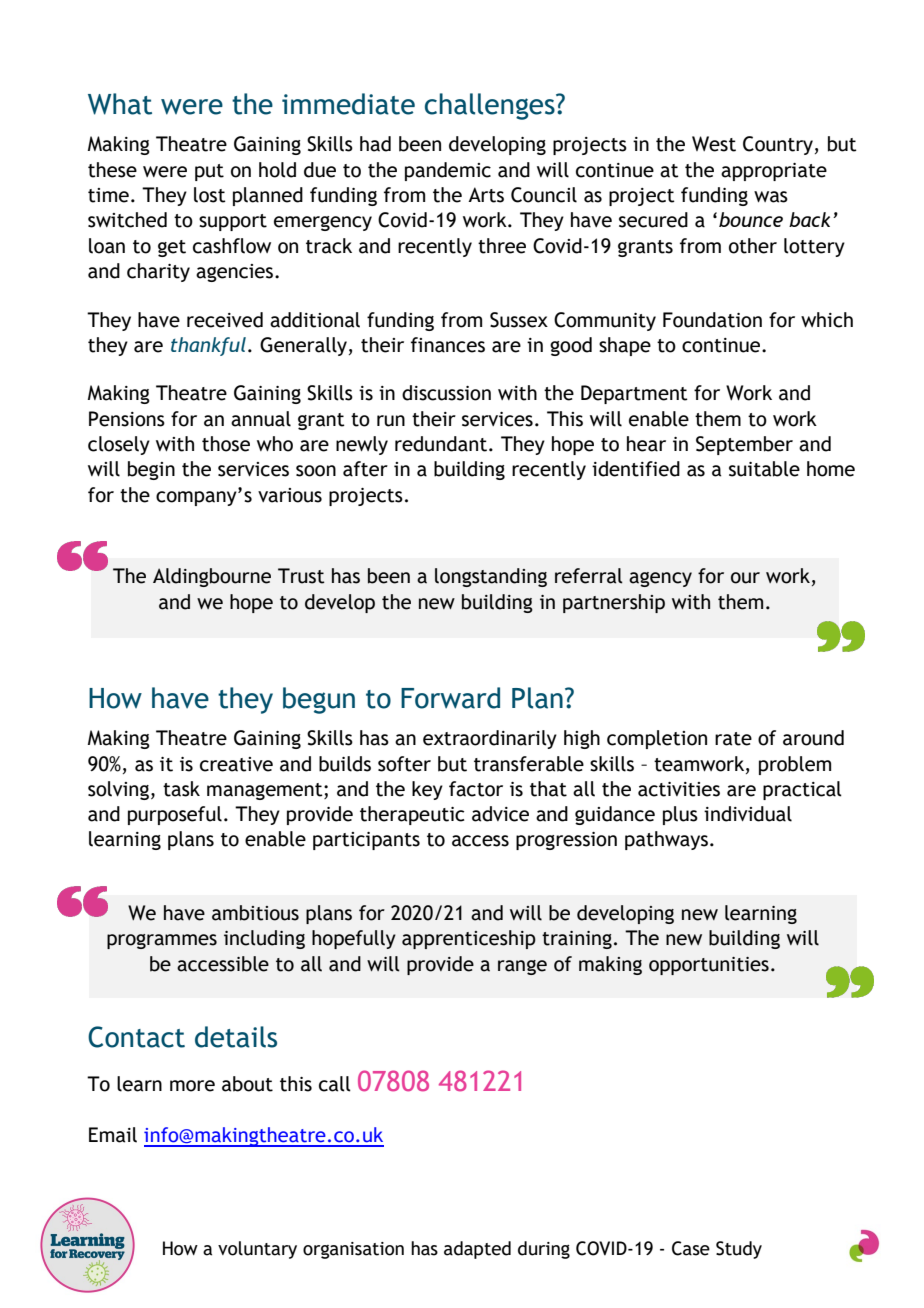 The image size is (924, 1308). What do you see at coordinates (748, 814) in the image?
I see `individual` at bounding box center [748, 814].
